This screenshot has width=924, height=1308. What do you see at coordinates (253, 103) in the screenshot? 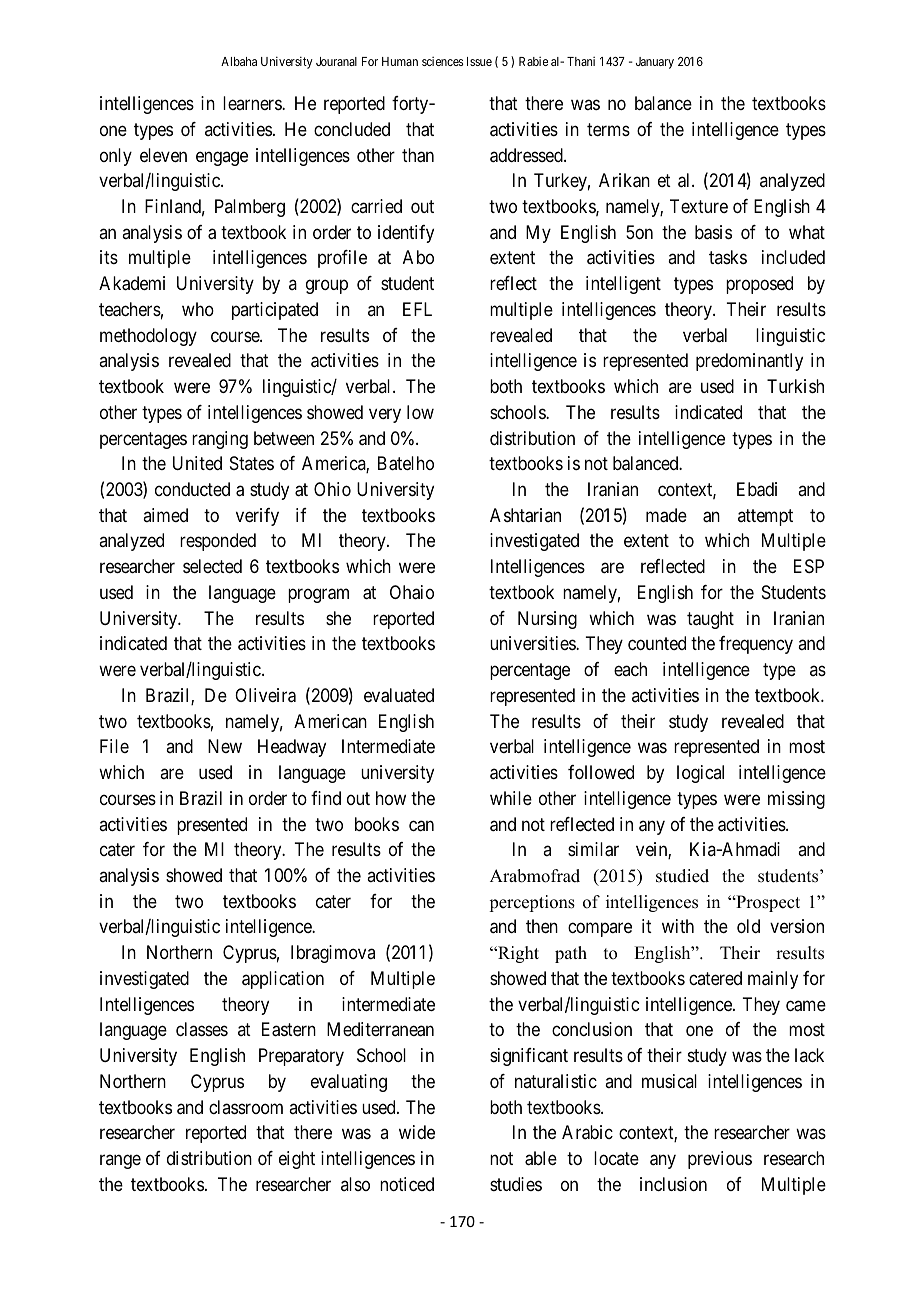
I see `learners` at bounding box center [253, 103].
